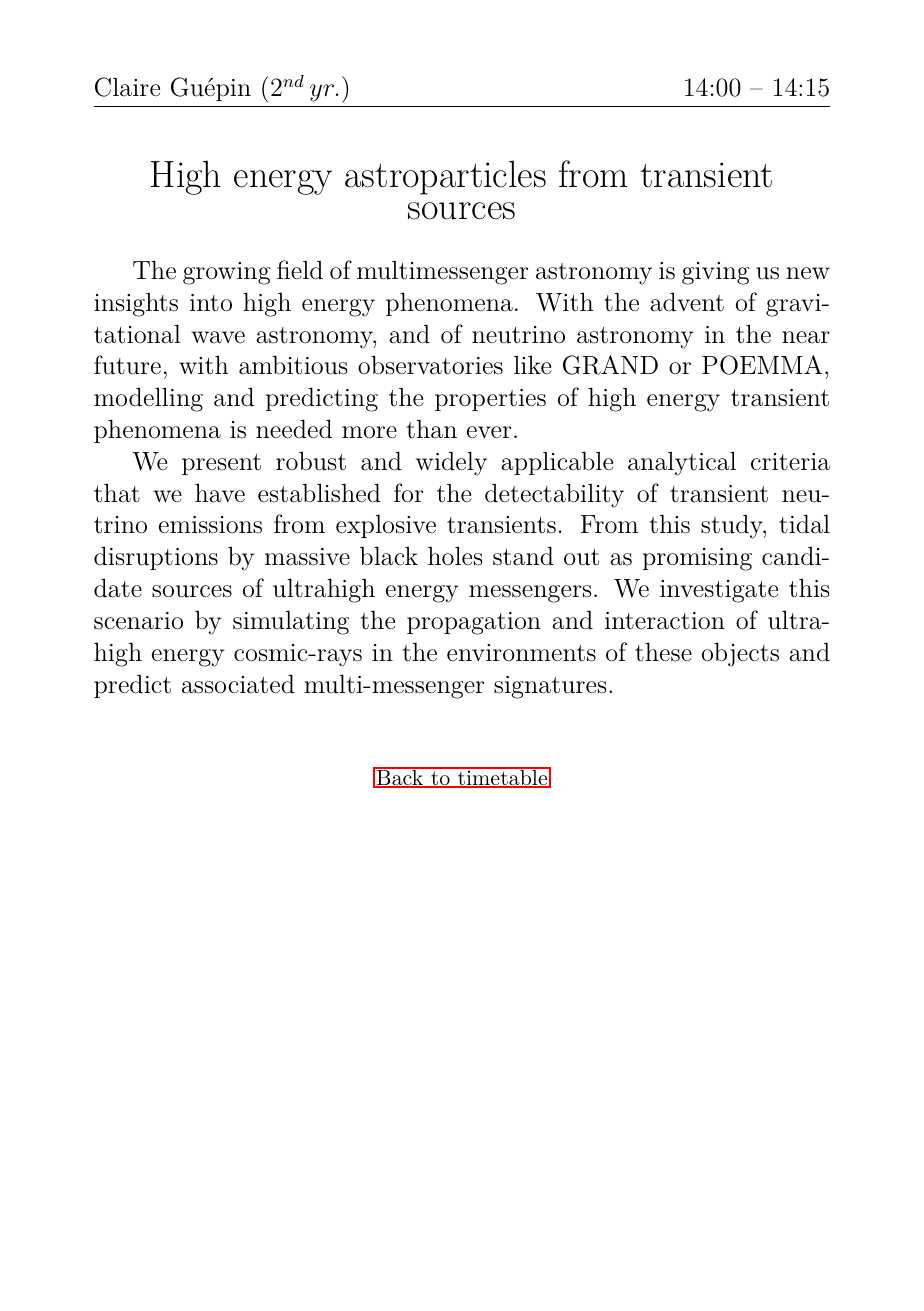 Image resolution: width=924 pixels, height=1311 pixels. What do you see at coordinates (300, 270) in the screenshot?
I see `field` at bounding box center [300, 270].
